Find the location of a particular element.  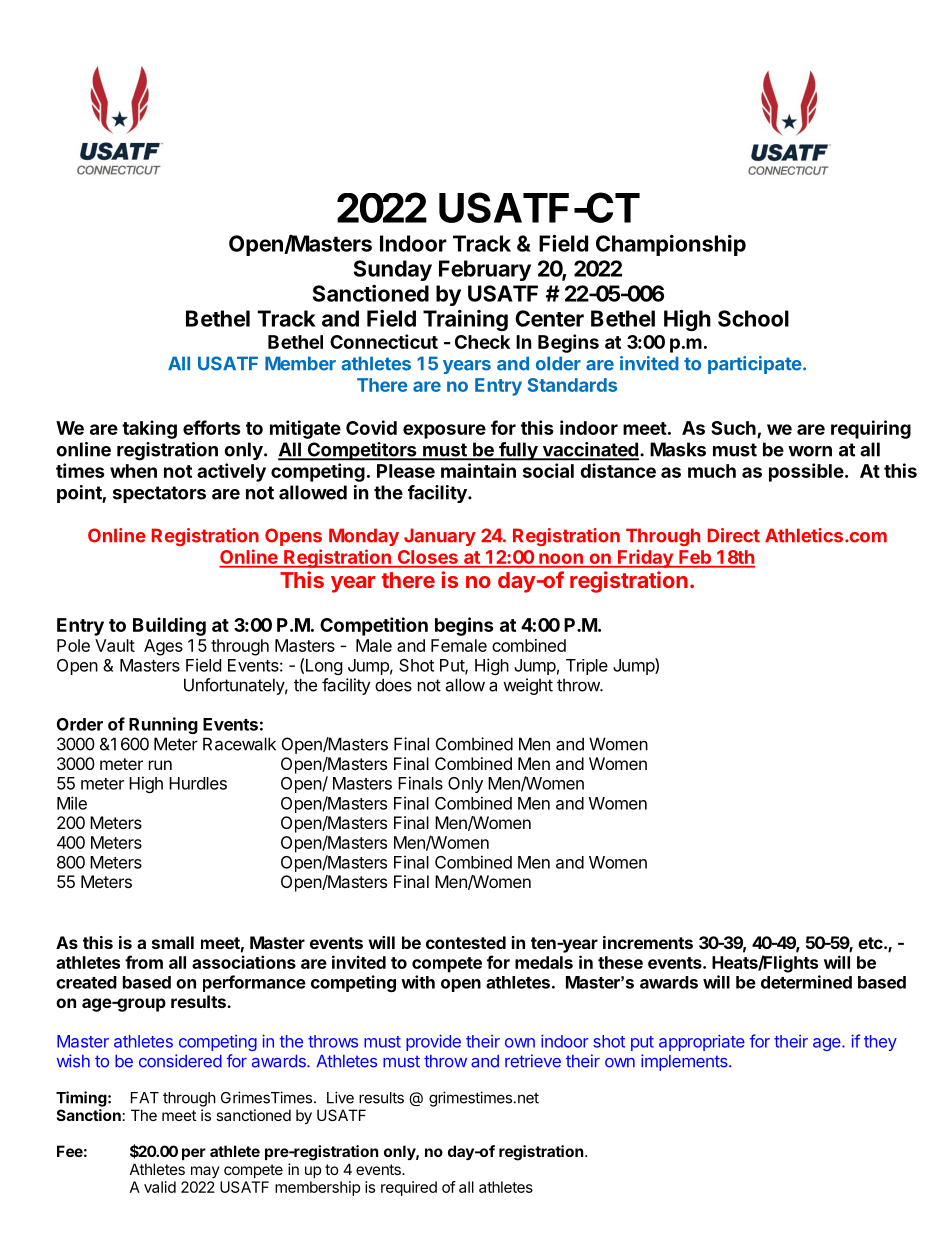

School is located at coordinates (753, 318).
